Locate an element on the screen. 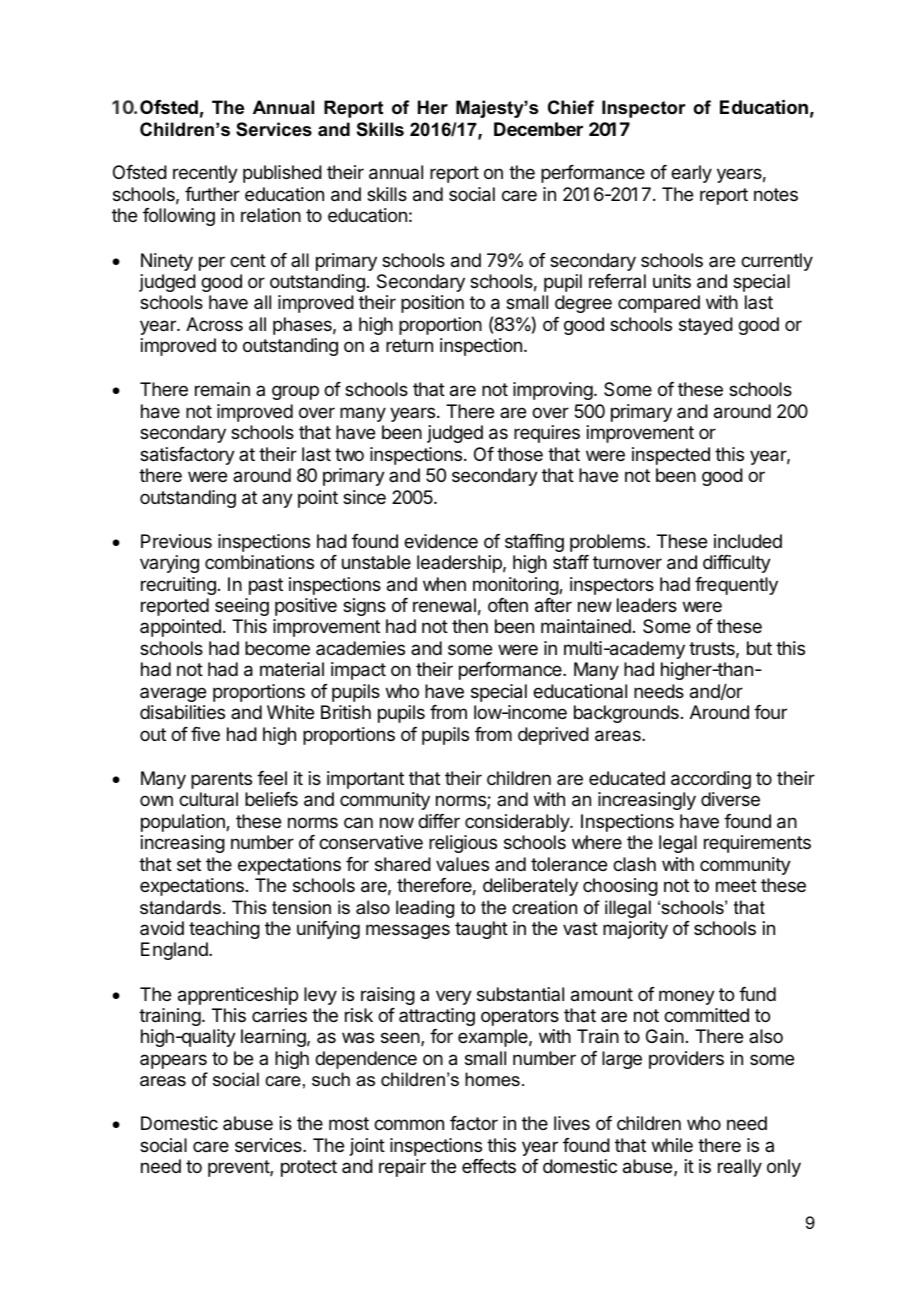 Image resolution: width=924 pixels, height=1308 pixels. prevent is located at coordinates (239, 1168).
